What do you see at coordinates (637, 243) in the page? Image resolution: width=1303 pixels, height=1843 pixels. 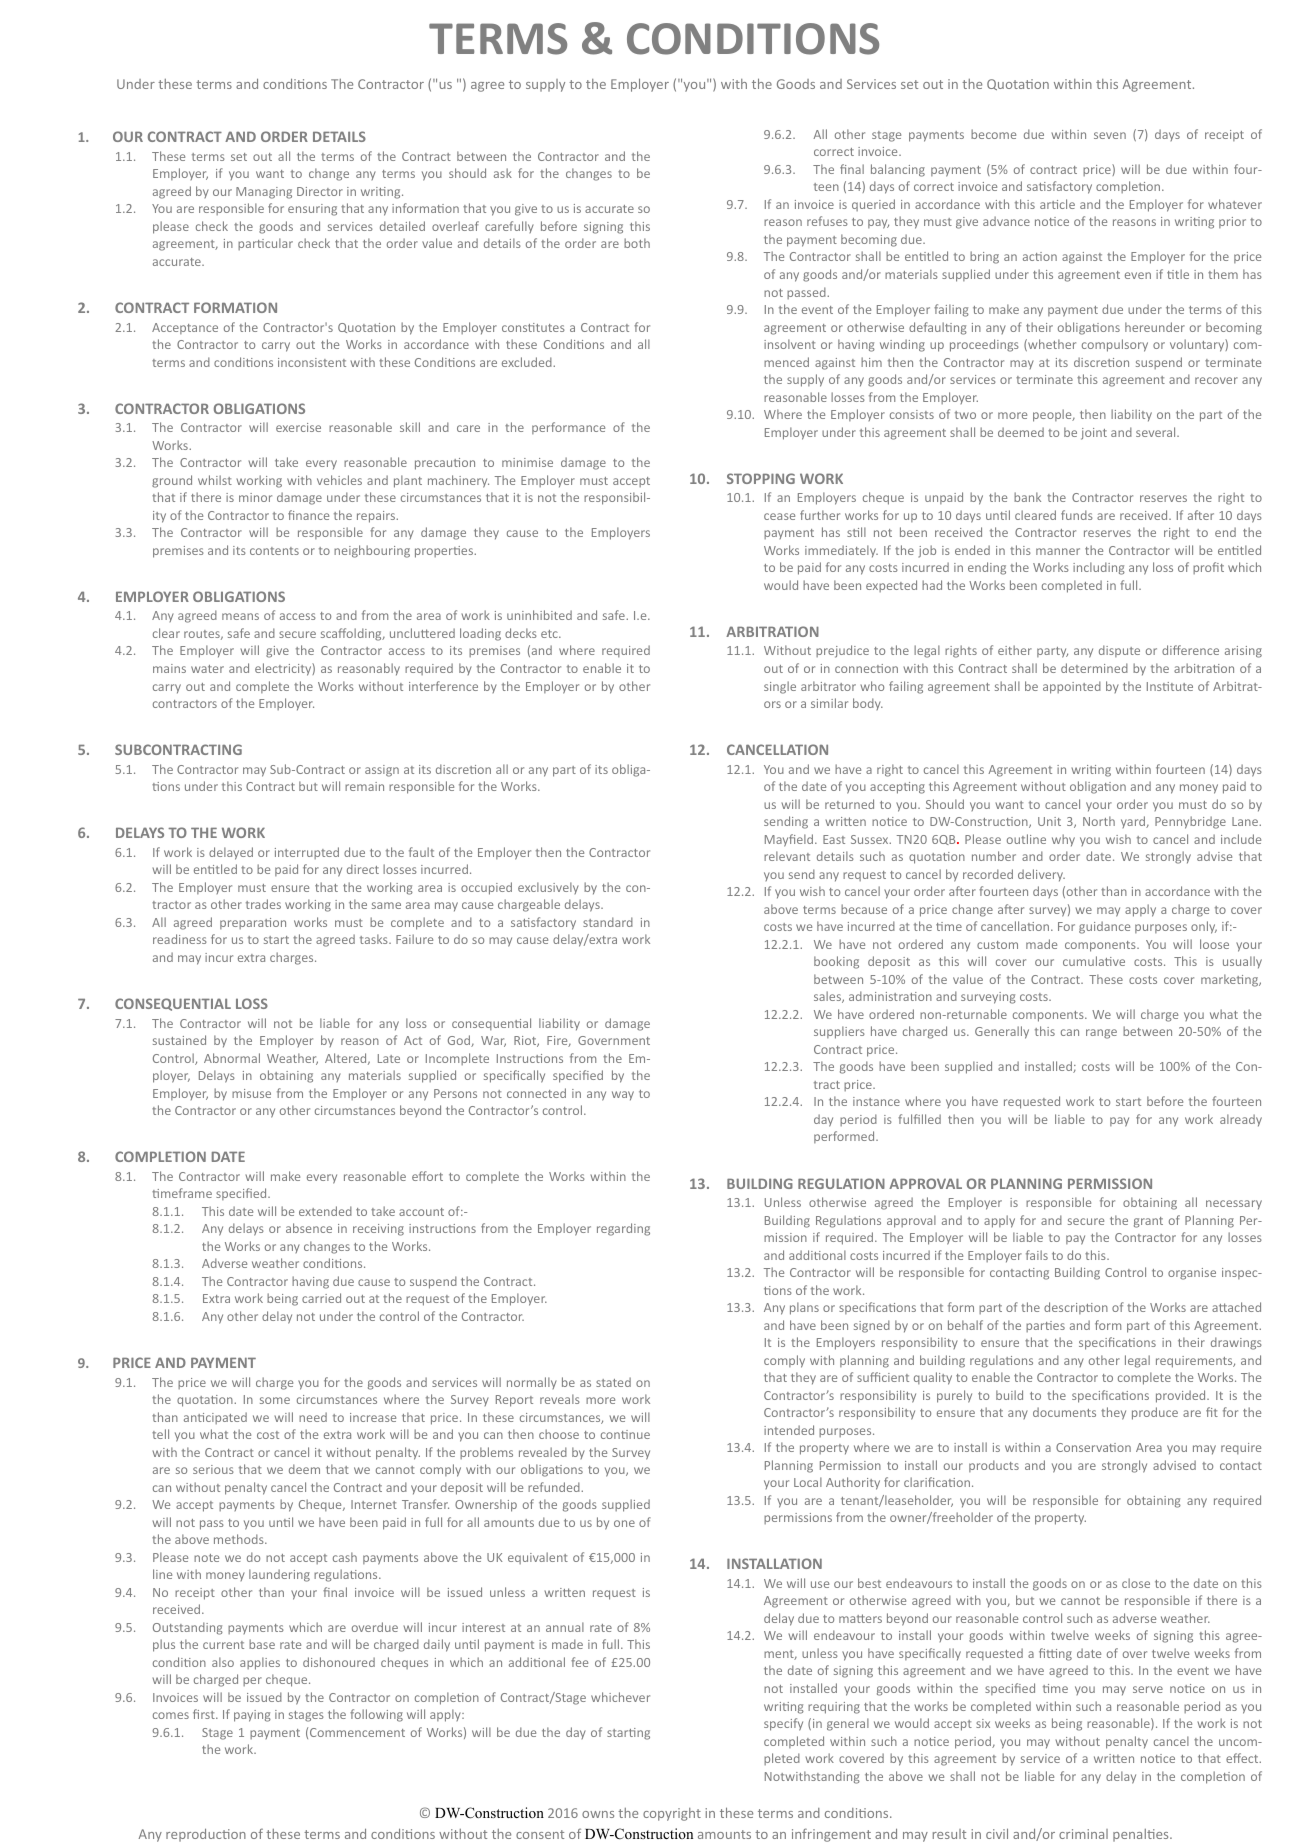 I see `both` at bounding box center [637, 243].
